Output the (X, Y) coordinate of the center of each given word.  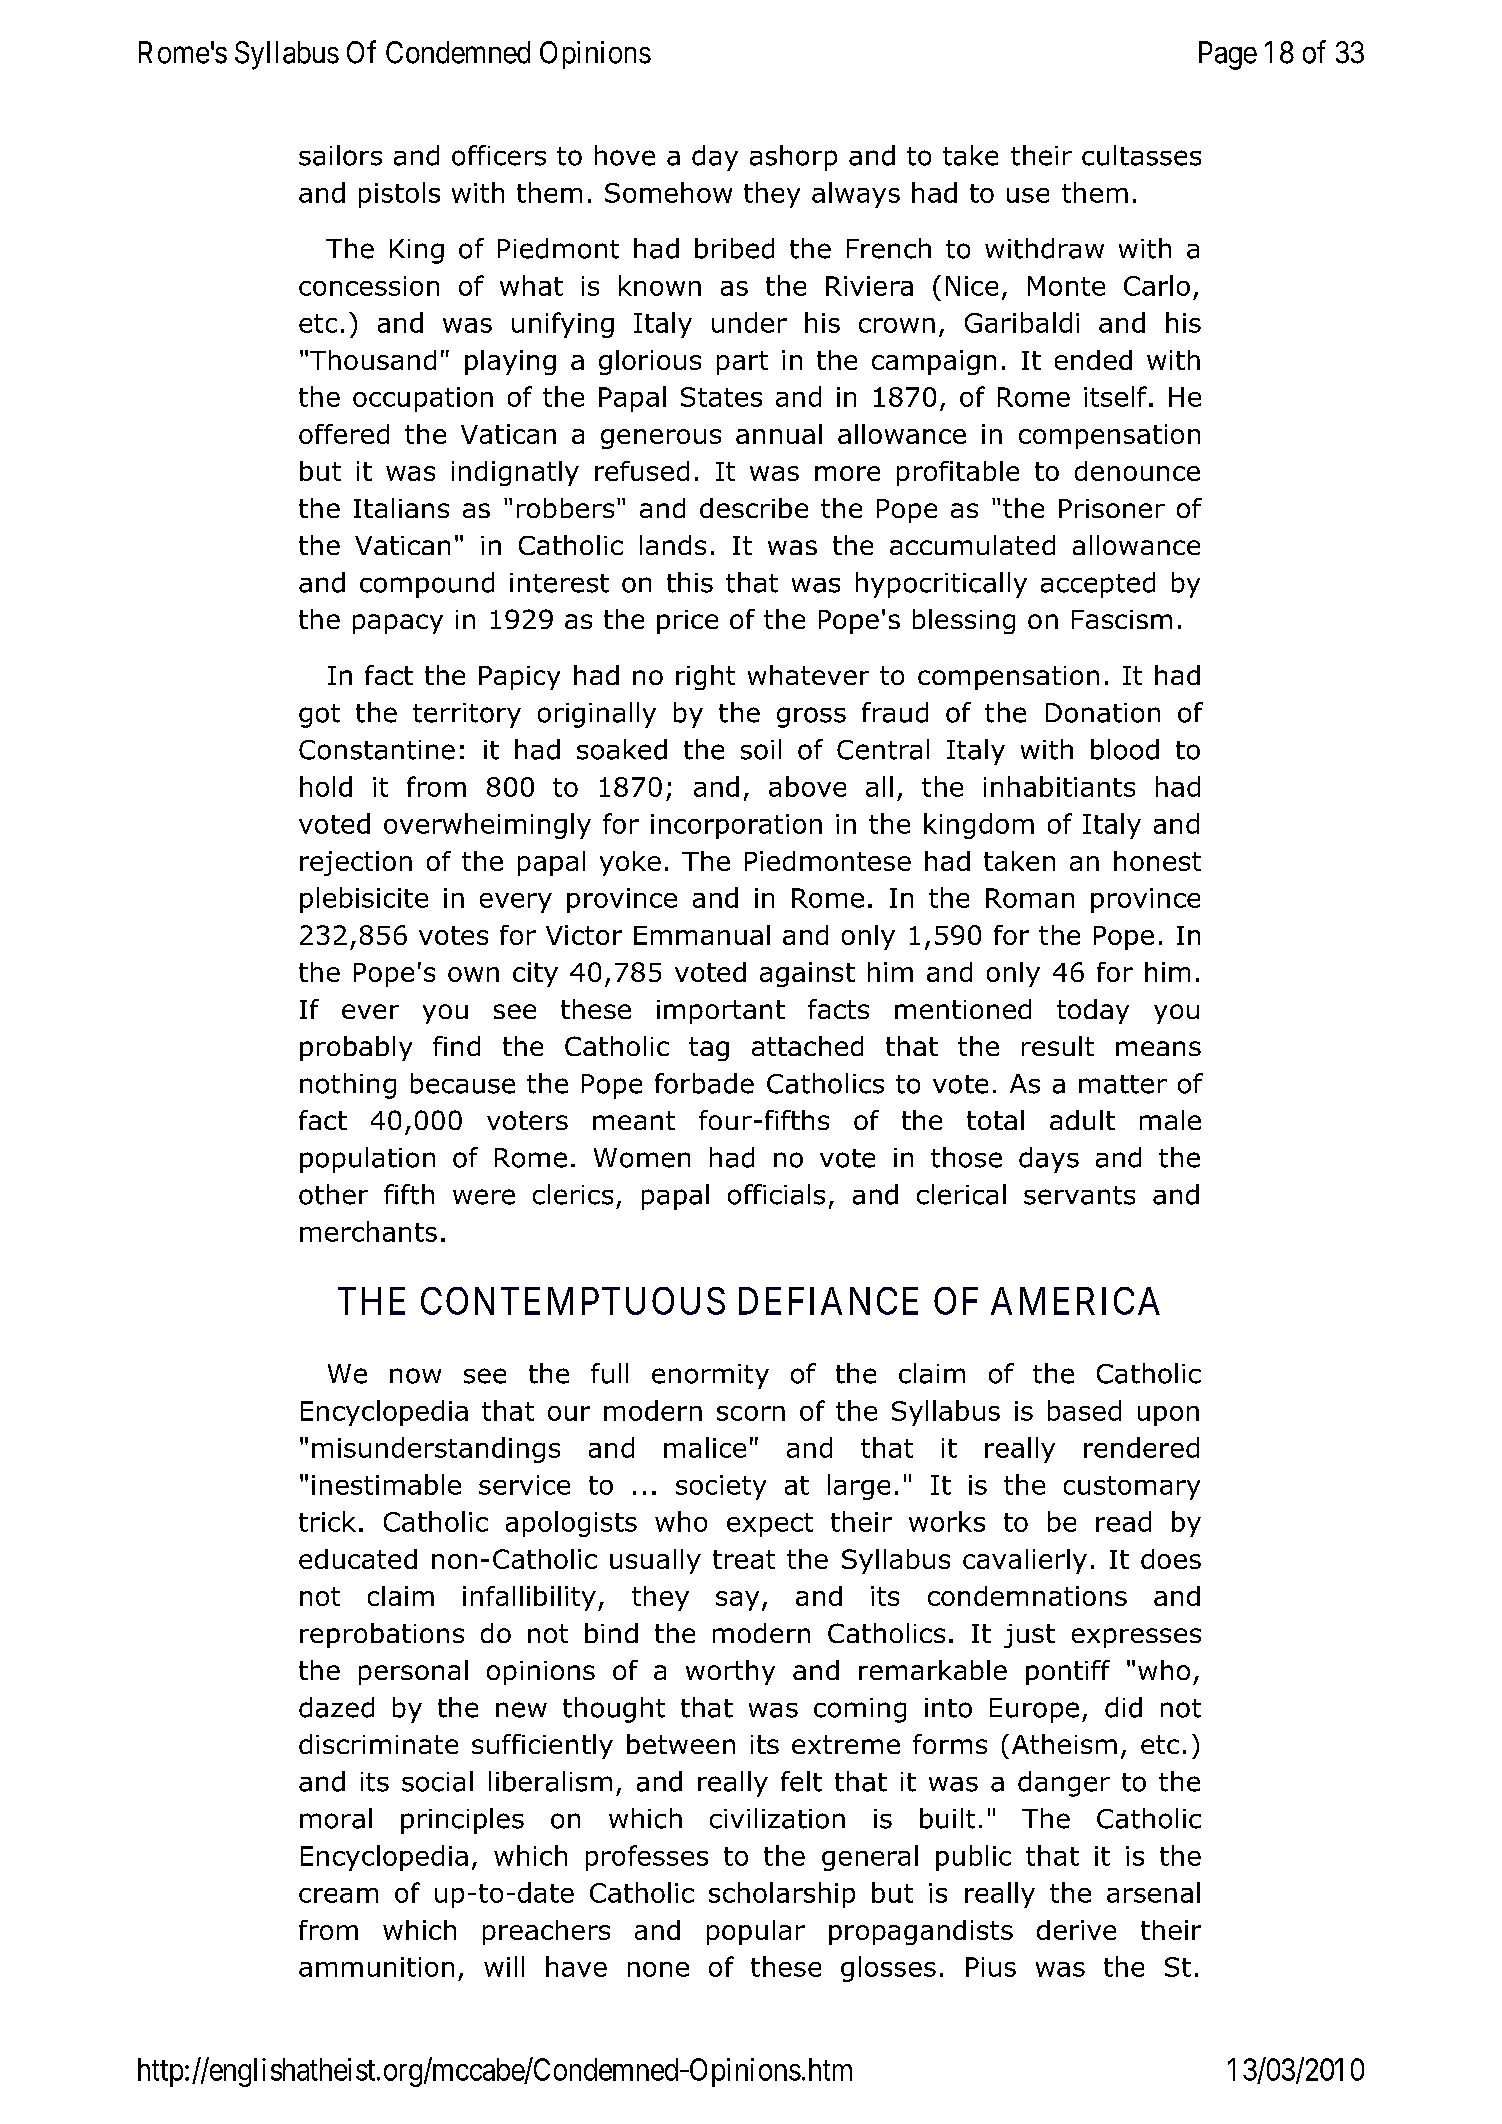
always (856, 195)
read (1123, 1521)
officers (499, 155)
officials (776, 1194)
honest (1157, 861)
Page (1228, 55)
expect (770, 1525)
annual (779, 434)
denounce (1137, 471)
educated (358, 1559)
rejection (356, 863)
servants (1079, 1195)
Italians (401, 508)
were (484, 1197)
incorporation (736, 826)
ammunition (376, 1967)
